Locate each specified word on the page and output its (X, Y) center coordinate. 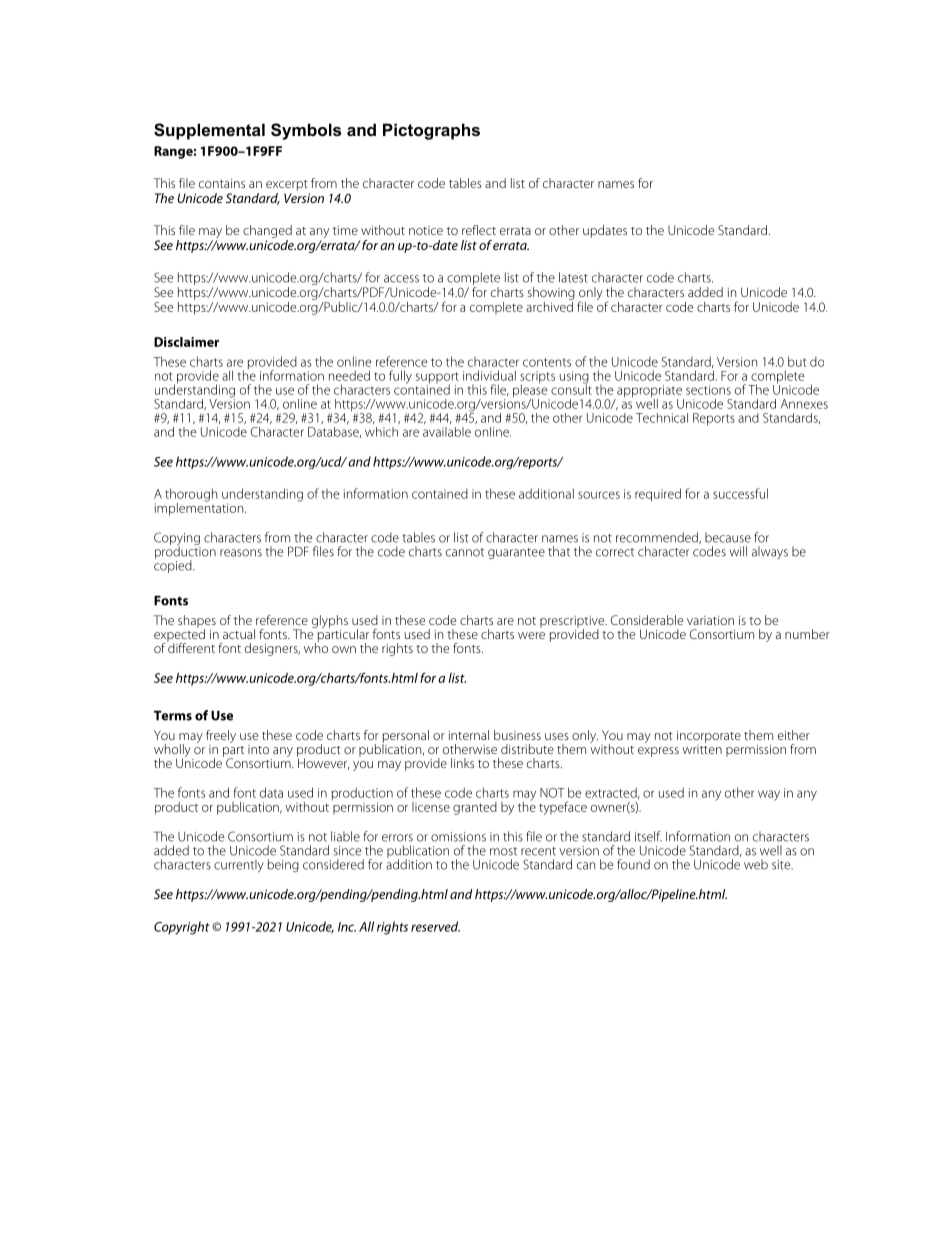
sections (708, 390)
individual (489, 375)
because (728, 537)
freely (221, 738)
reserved (435, 926)
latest (573, 277)
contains (222, 183)
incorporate (709, 737)
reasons (241, 553)
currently (239, 865)
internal (468, 735)
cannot (465, 552)
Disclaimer (186, 342)
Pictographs (431, 131)
